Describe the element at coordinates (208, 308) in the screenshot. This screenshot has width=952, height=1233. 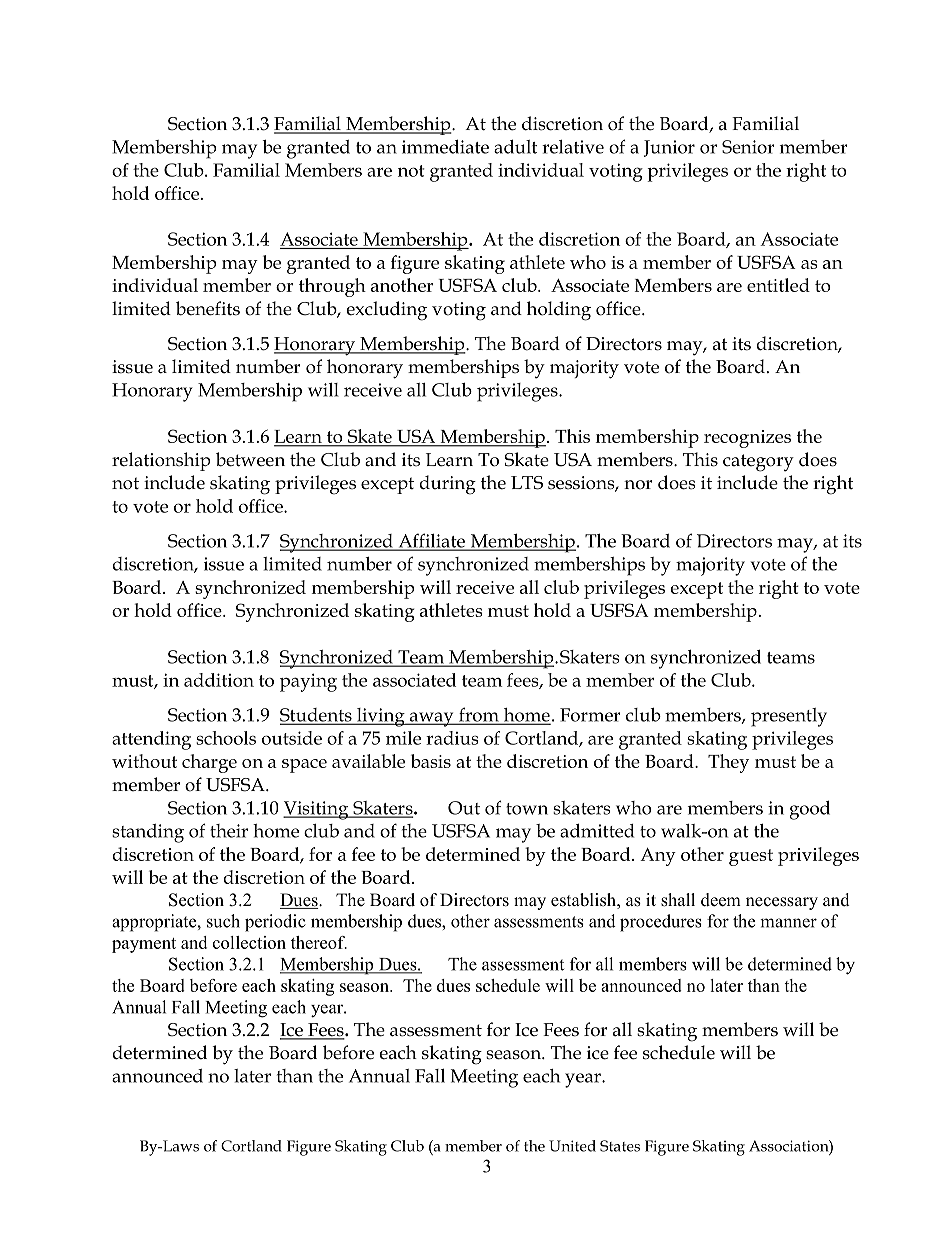
I see `benefits` at that location.
